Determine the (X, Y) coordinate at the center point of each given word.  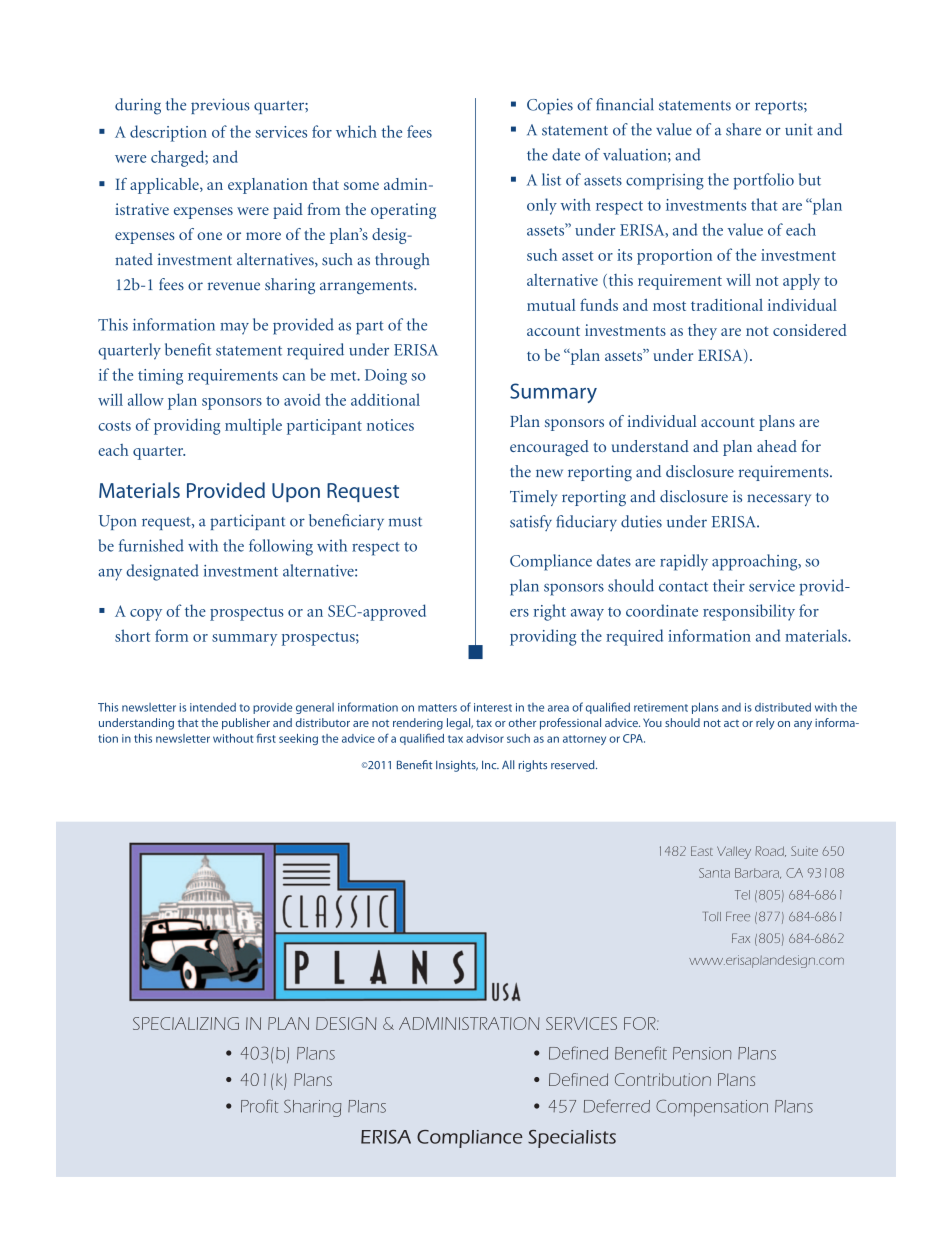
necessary (779, 500)
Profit (260, 1106)
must (405, 522)
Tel (742, 895)
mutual (551, 305)
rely (765, 724)
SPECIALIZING (186, 1023)
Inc (490, 765)
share (743, 129)
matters (437, 708)
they (702, 332)
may (234, 329)
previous (220, 106)
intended (213, 707)
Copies (550, 106)
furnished (151, 545)
